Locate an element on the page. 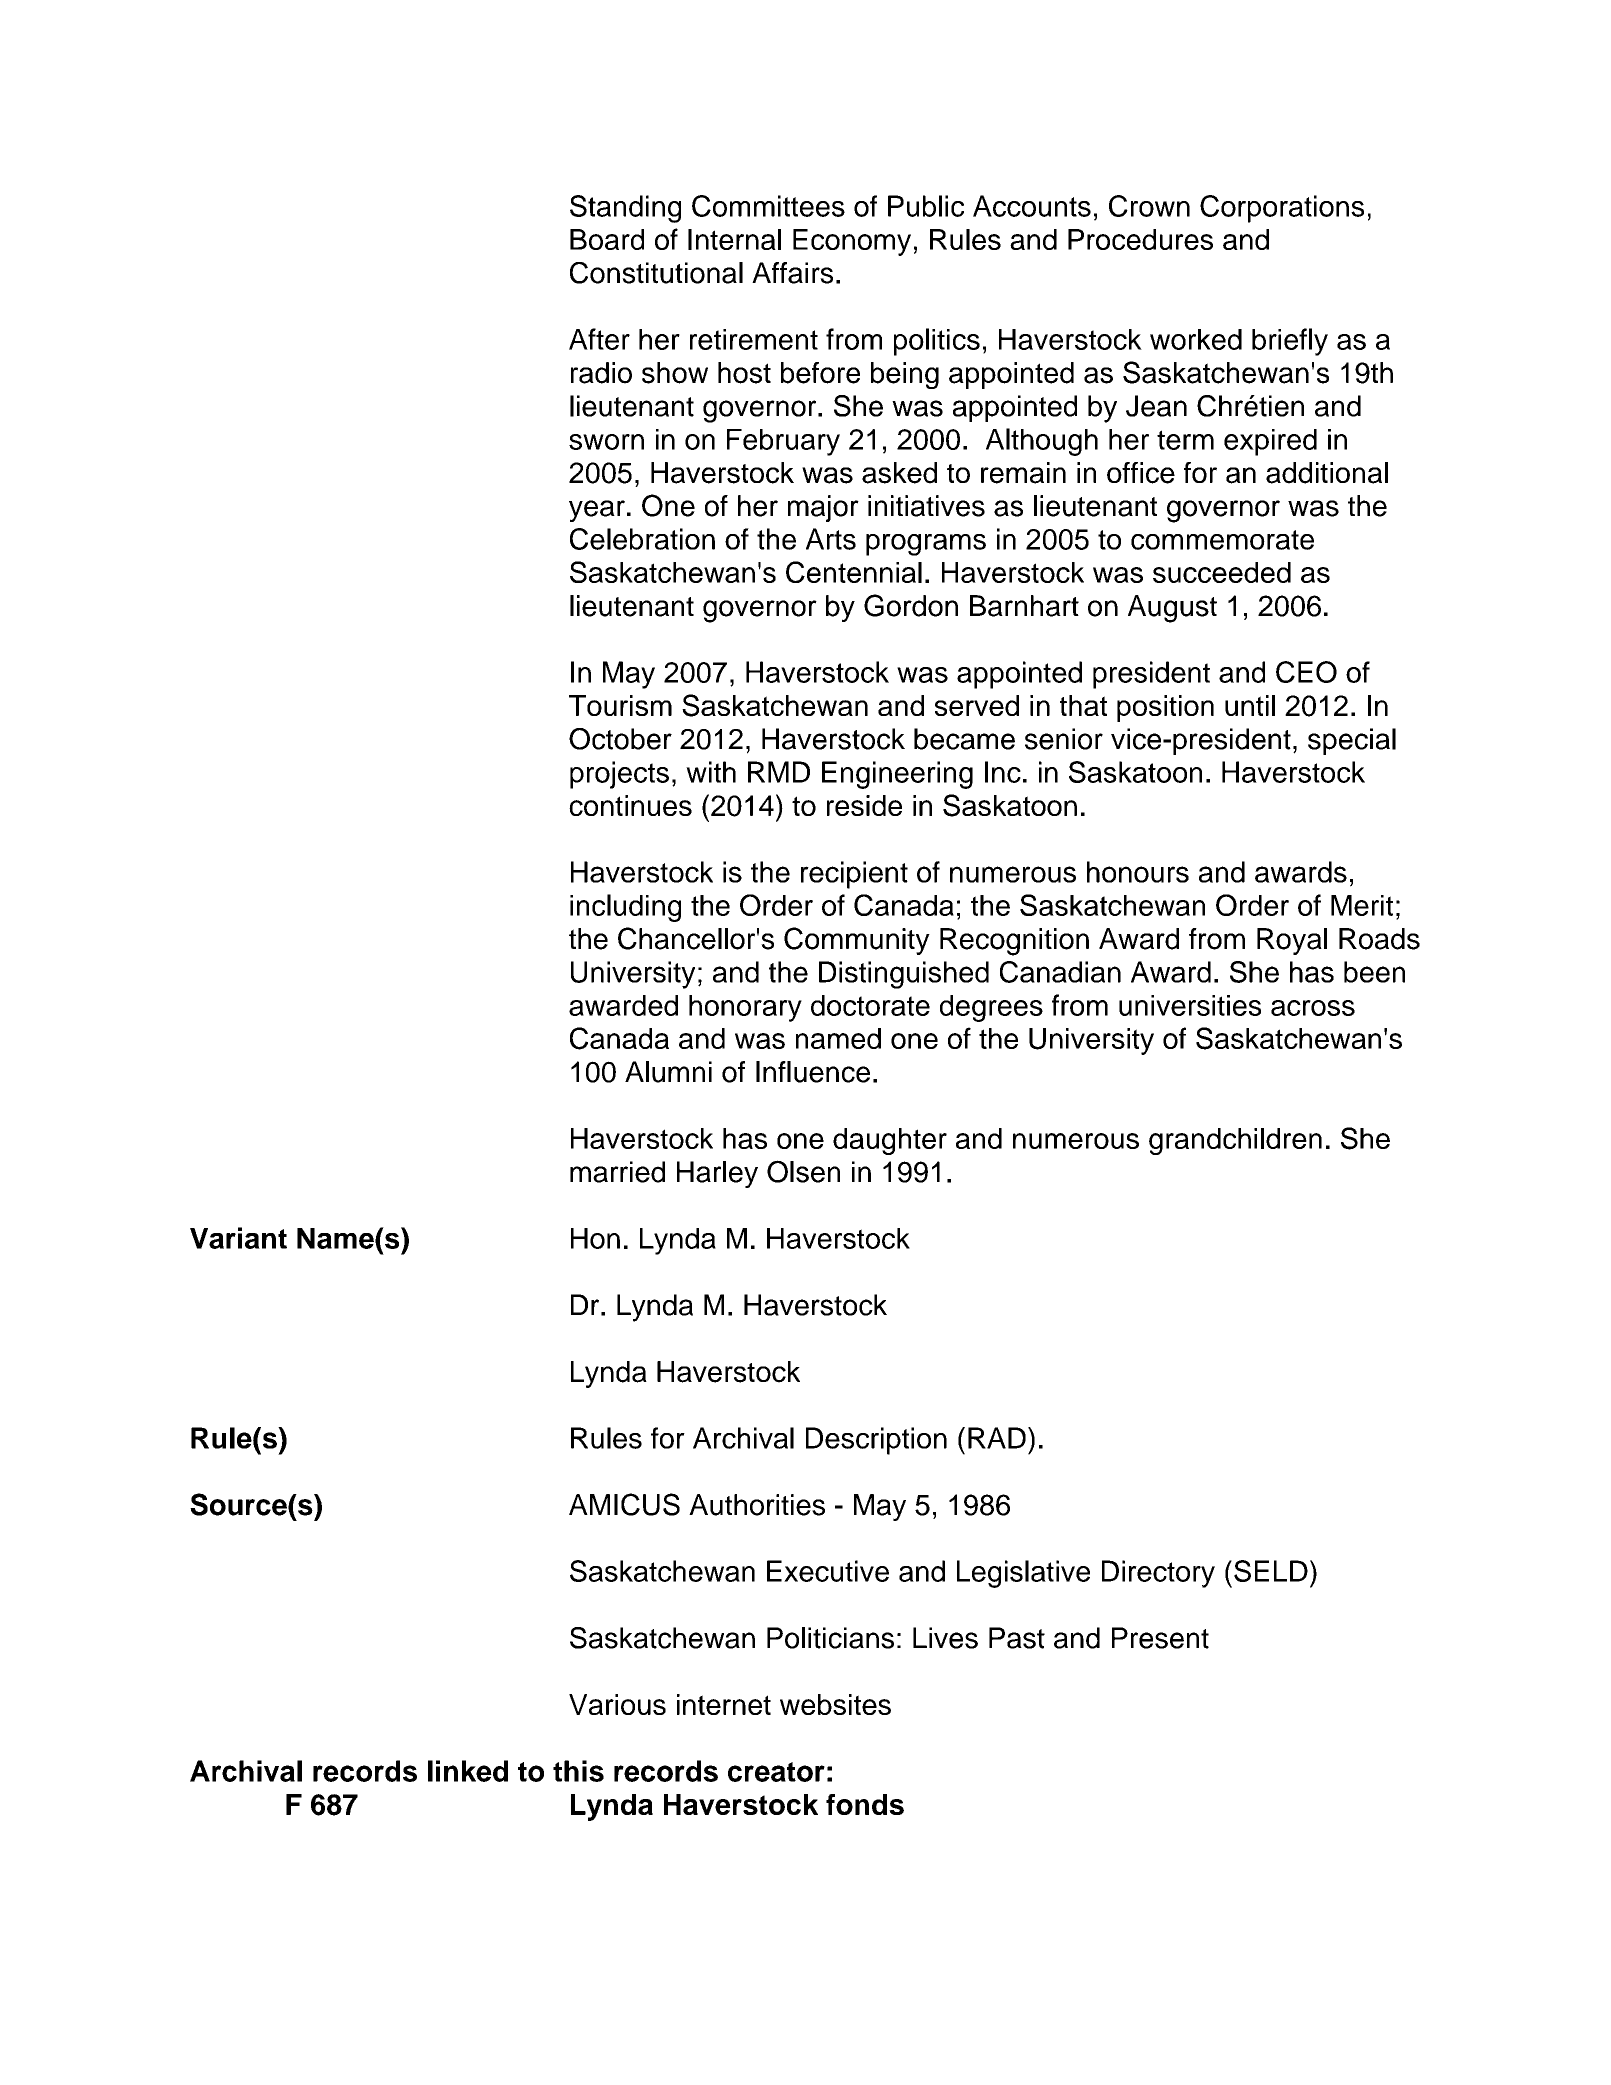 This image has height=2085, width=1611. Centennial is located at coordinates (854, 572).
